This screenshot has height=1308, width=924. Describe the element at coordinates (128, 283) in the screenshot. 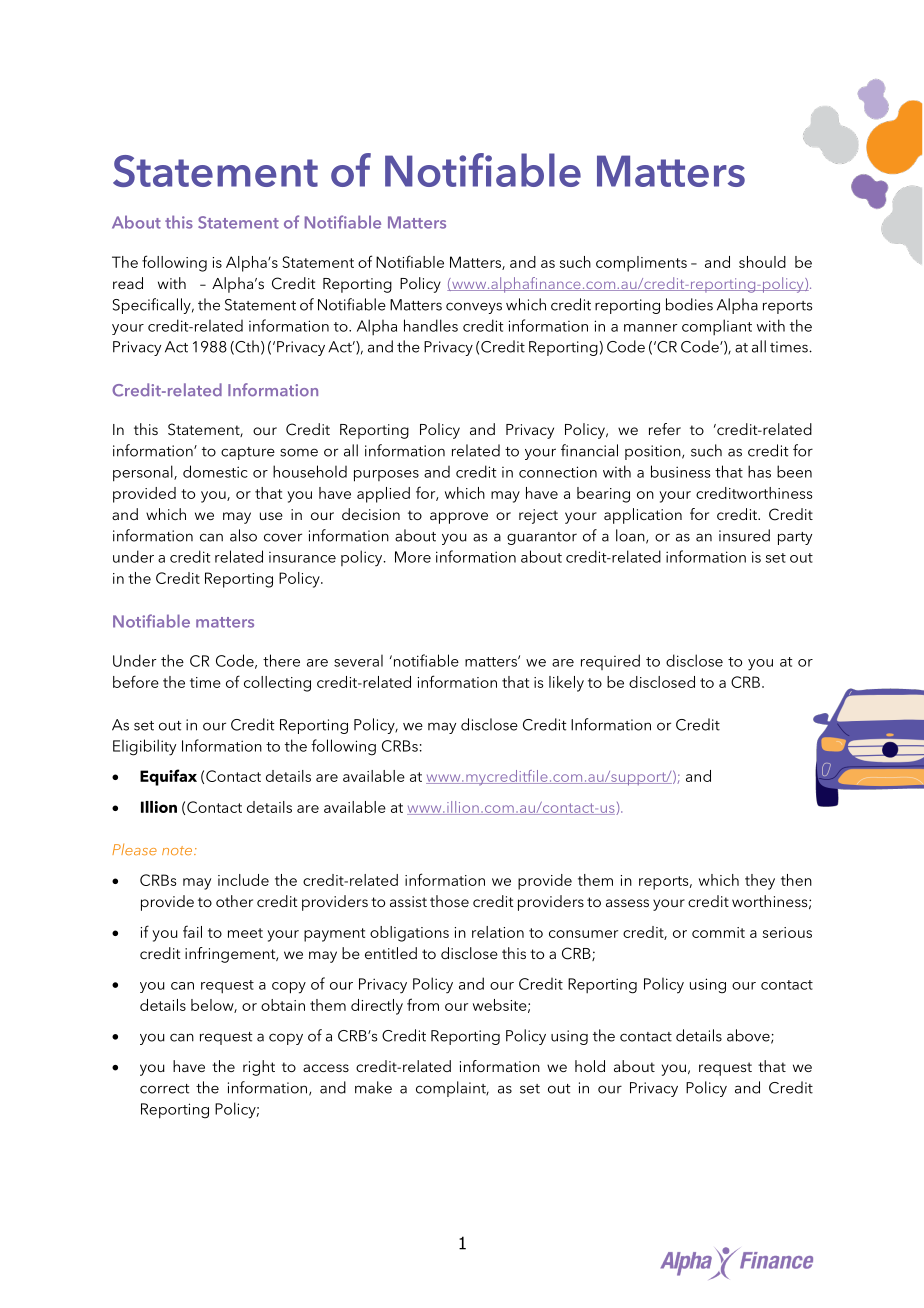

I see `read` at that location.
